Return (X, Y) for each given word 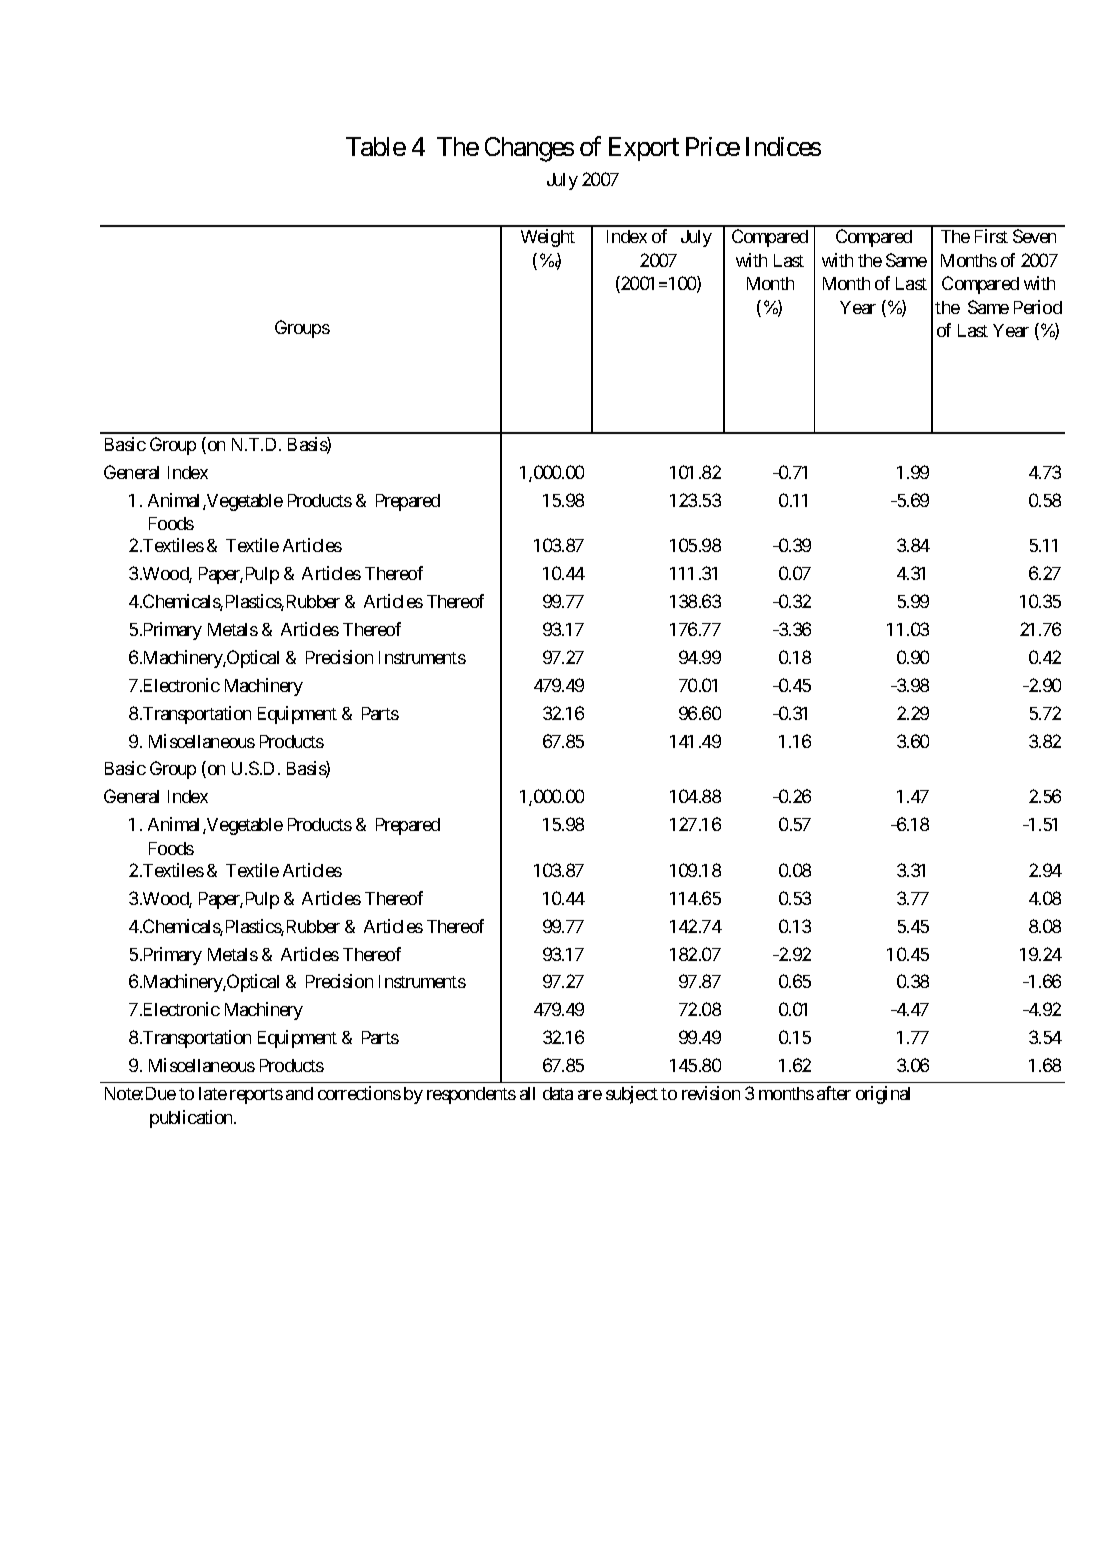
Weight (548, 238)
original (883, 1095)
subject (632, 1095)
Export (644, 149)
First (991, 236)
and (299, 1093)
